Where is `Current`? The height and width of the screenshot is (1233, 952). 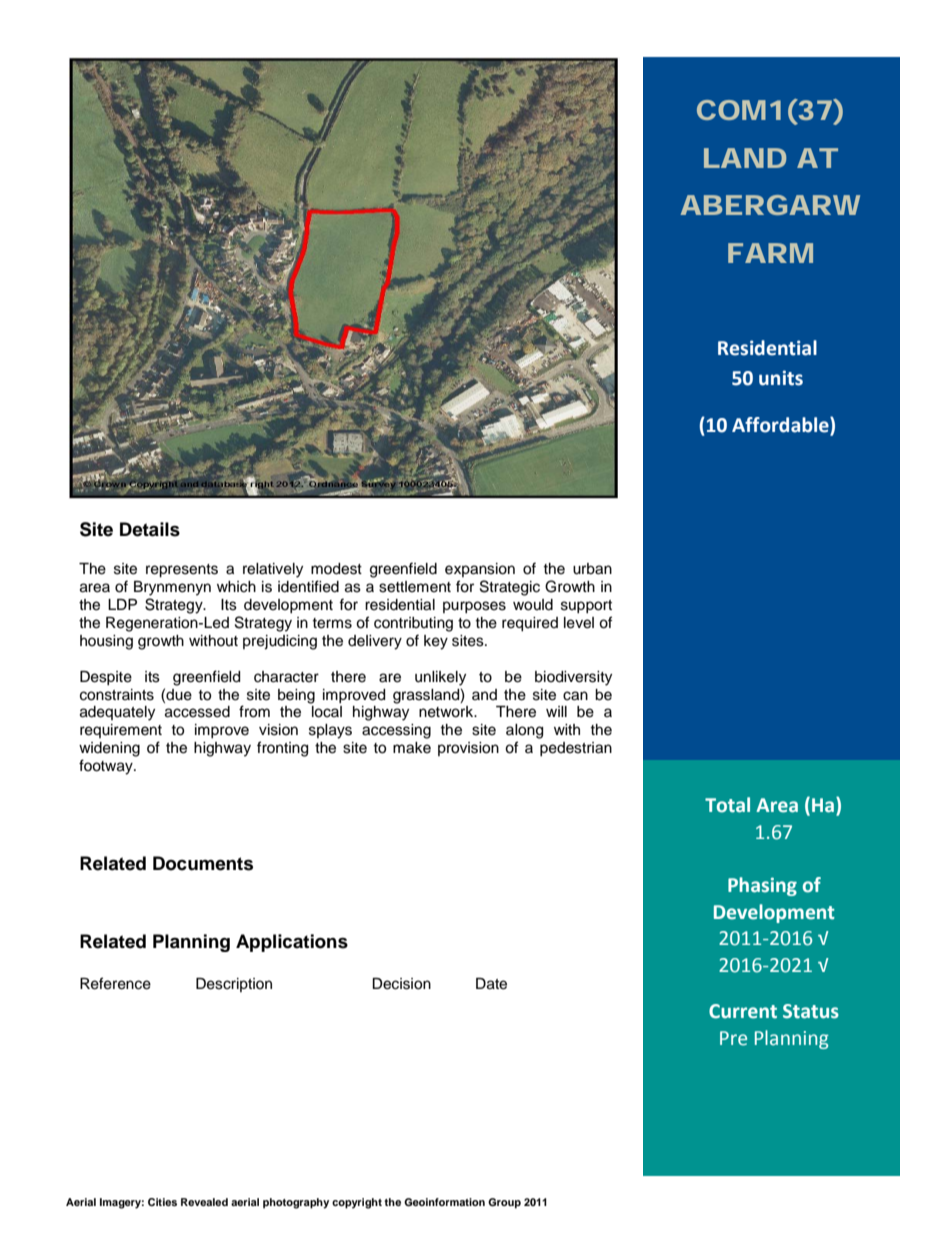 Current is located at coordinates (743, 1011).
